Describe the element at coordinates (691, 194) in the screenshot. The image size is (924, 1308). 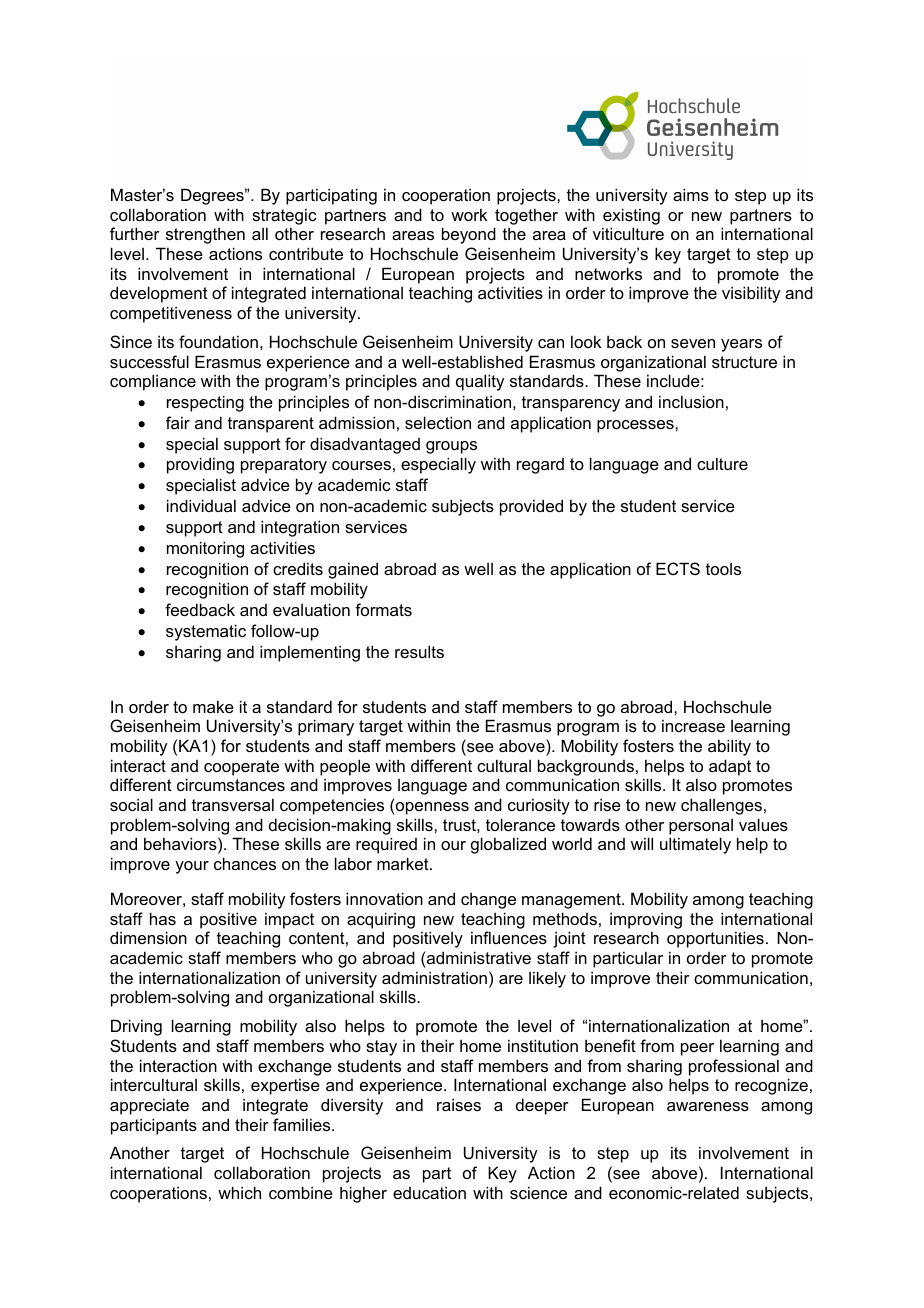
I see `aims` at that location.
